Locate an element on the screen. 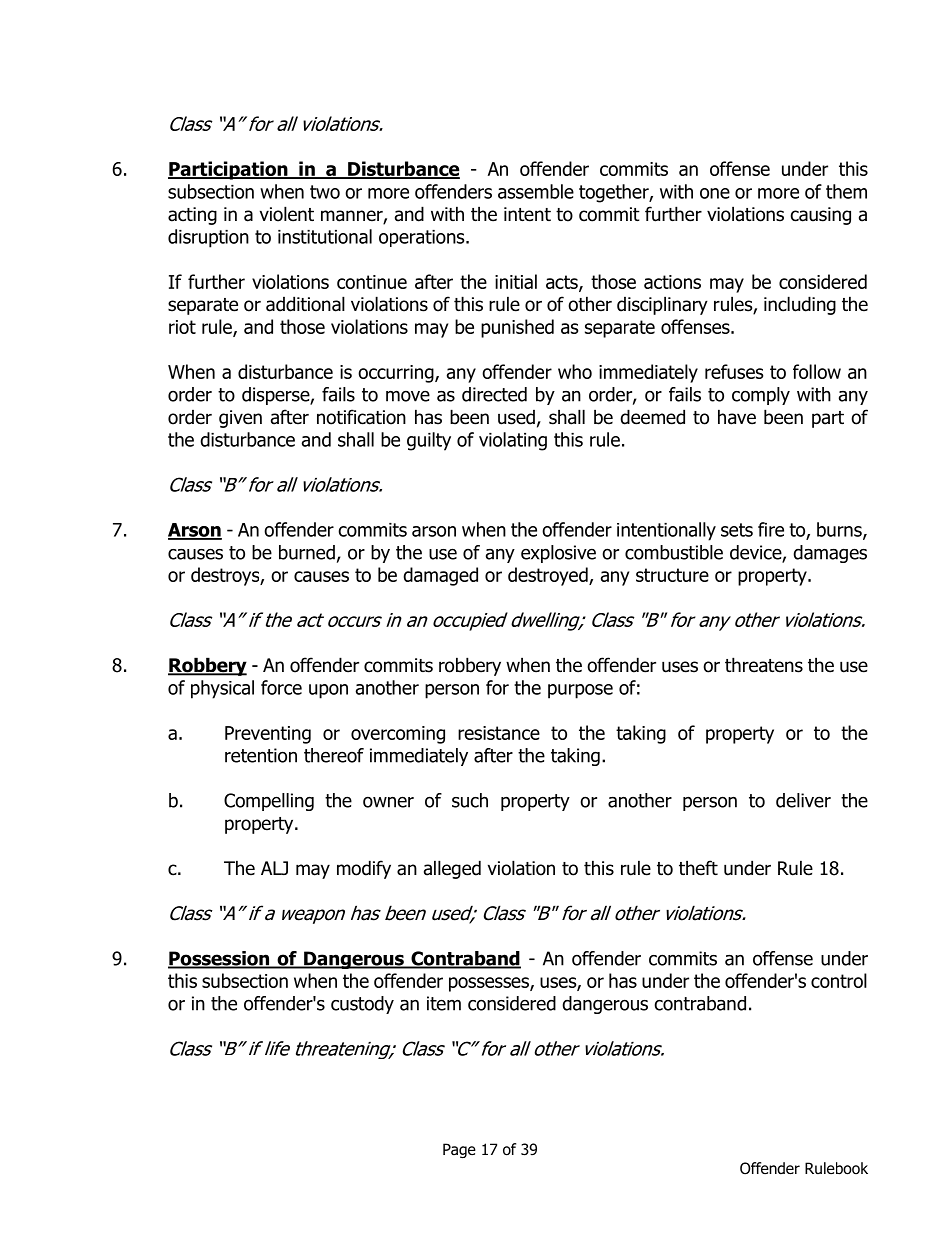 This screenshot has width=952, height=1233. possesses is located at coordinates (490, 984).
